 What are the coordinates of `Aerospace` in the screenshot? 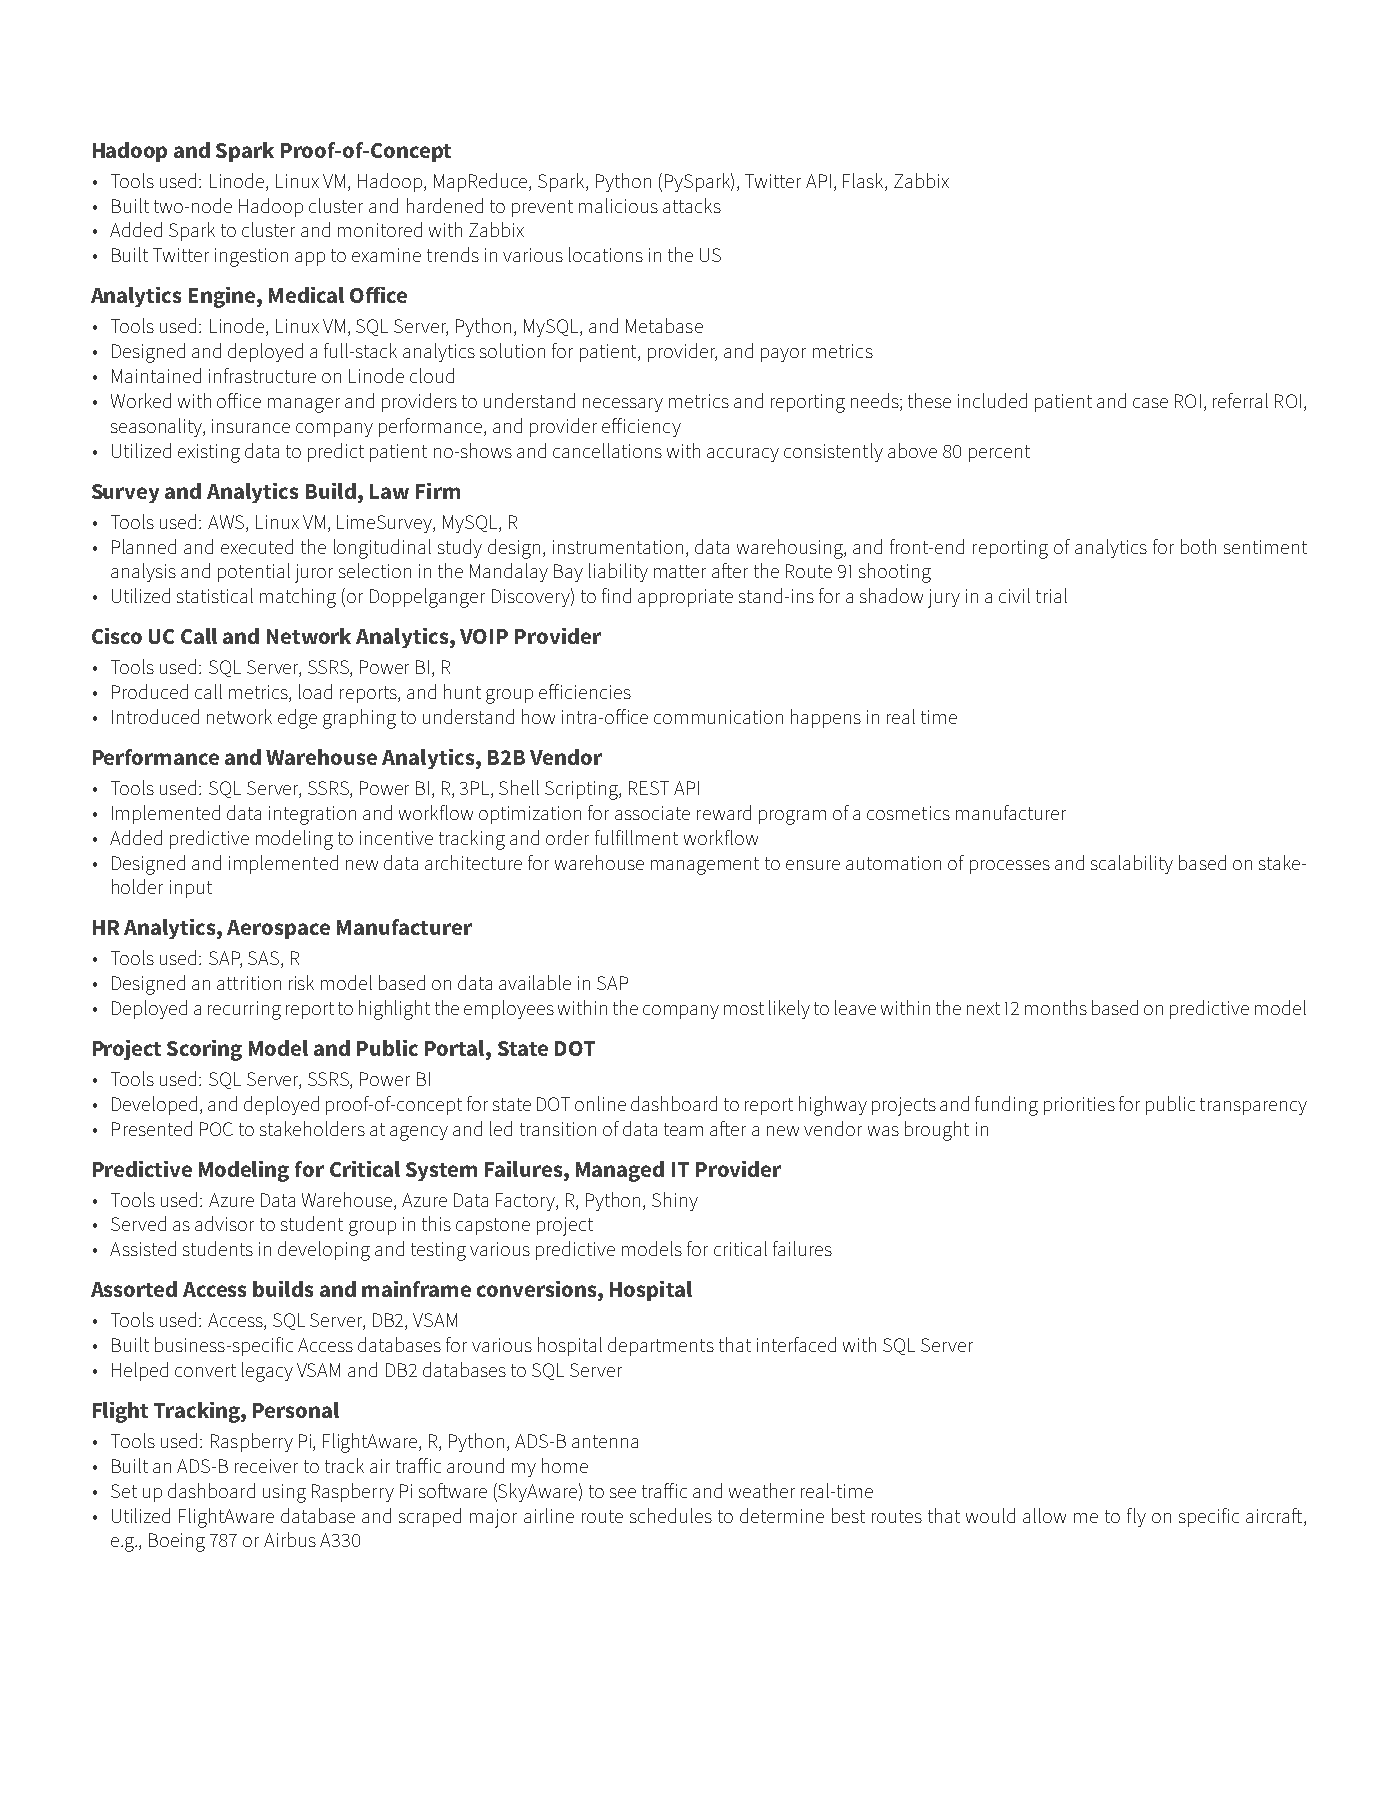 It's located at (278, 929).
